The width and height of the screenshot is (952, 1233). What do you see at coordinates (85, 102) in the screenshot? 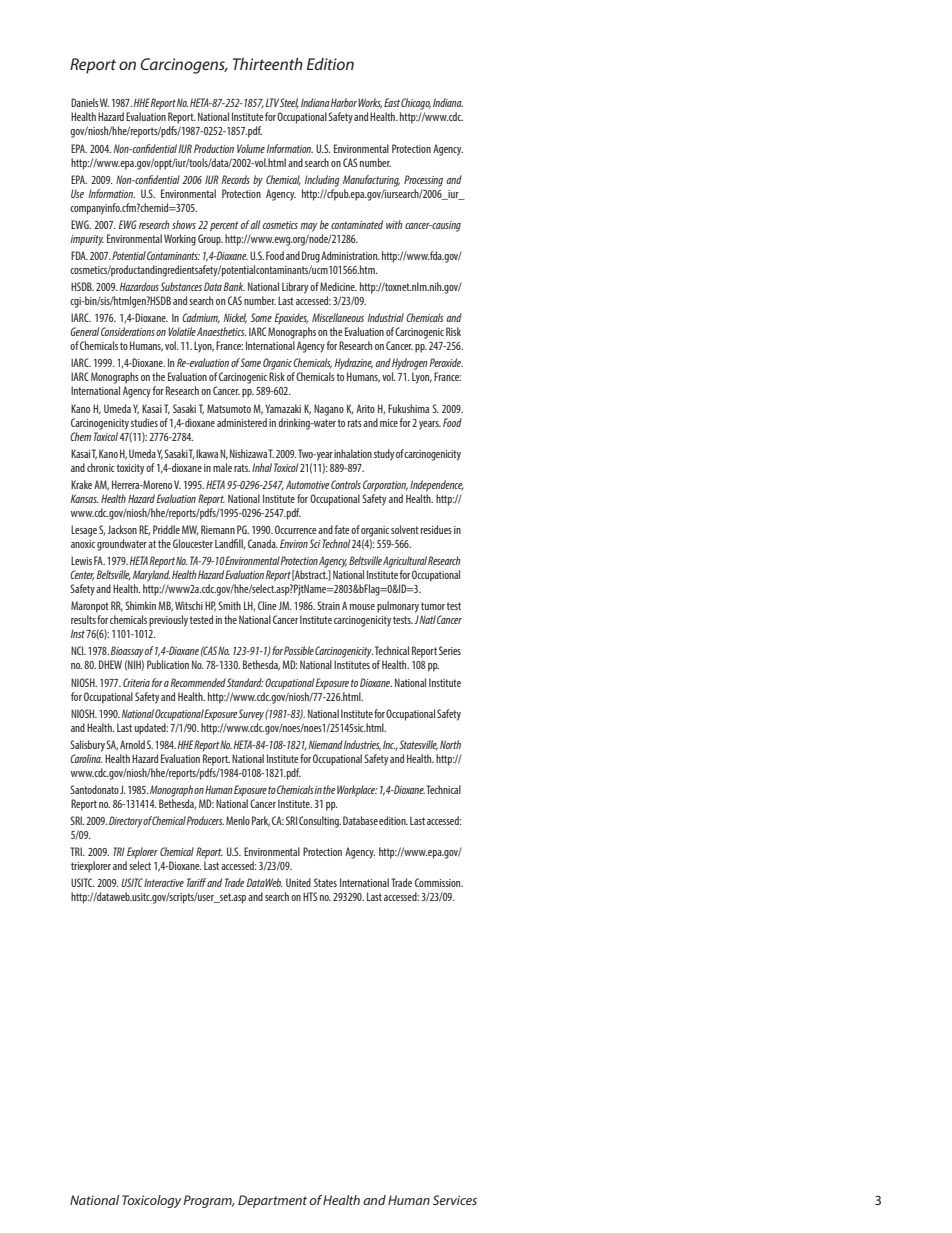
I see `Daniels` at bounding box center [85, 102].
